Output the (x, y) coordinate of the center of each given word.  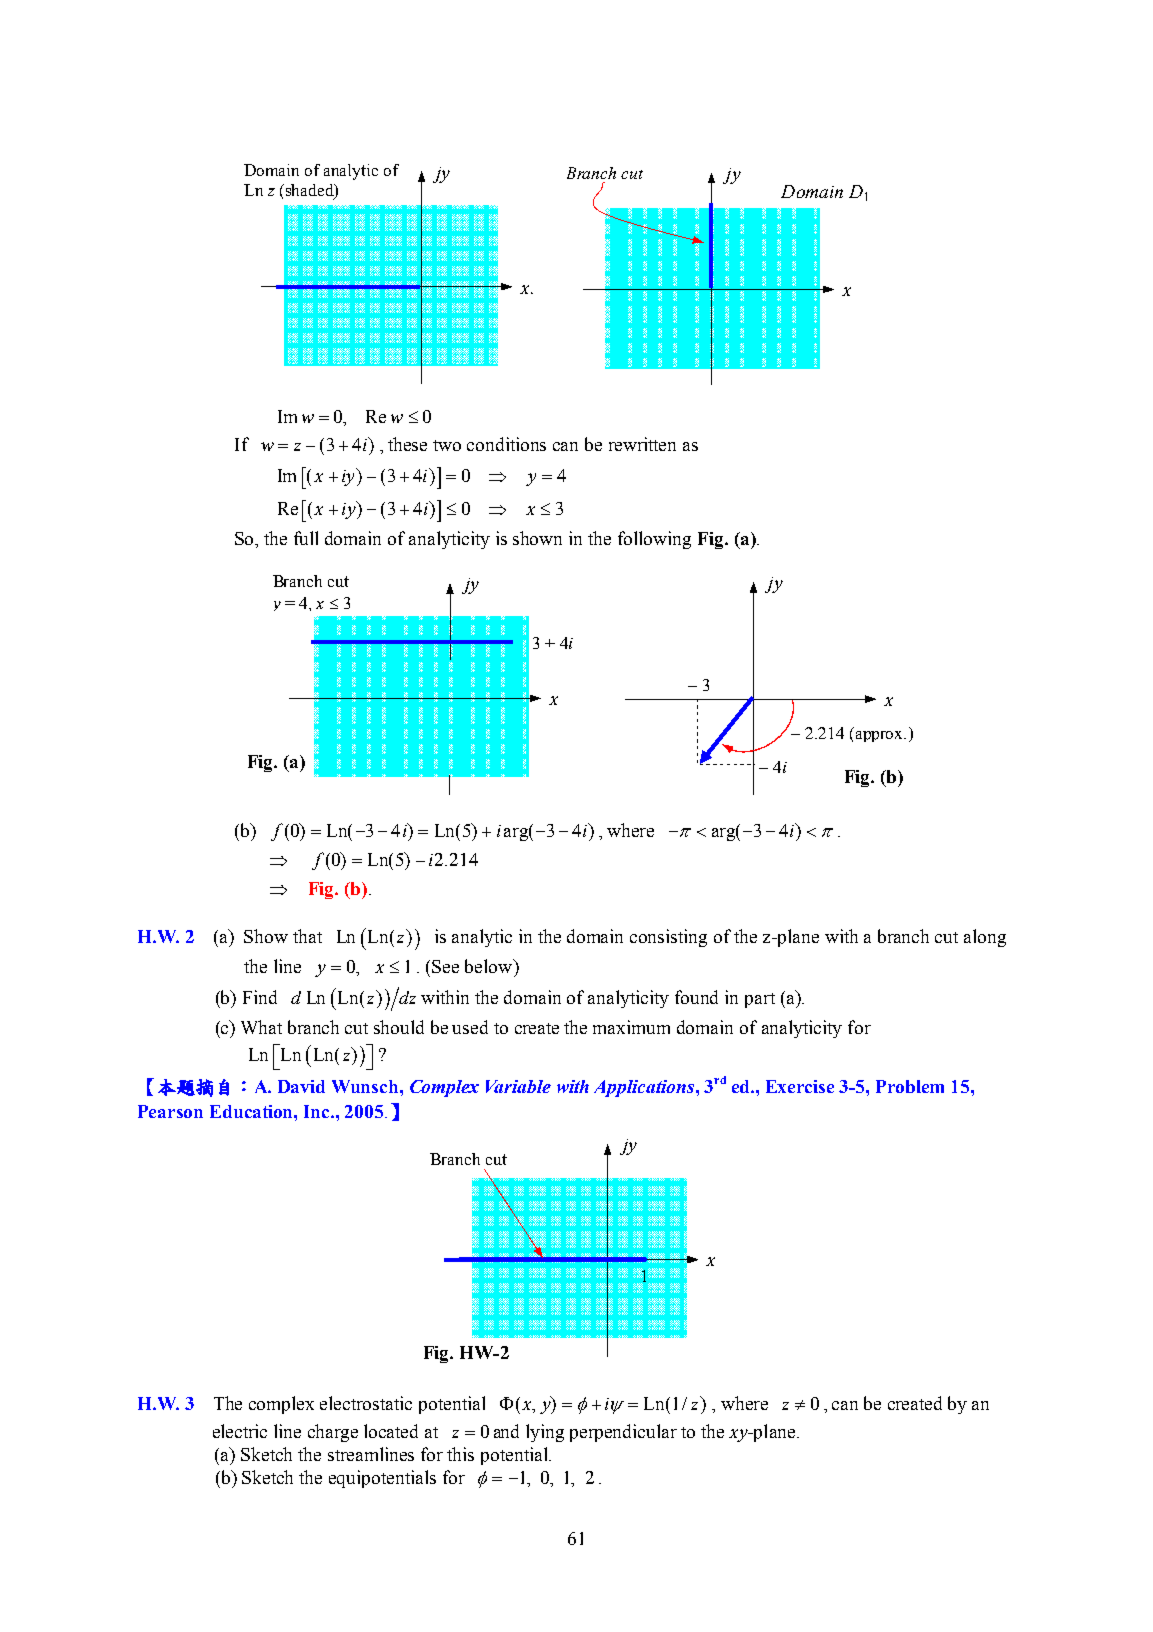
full (306, 538)
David (301, 1086)
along (985, 938)
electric (240, 1431)
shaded (309, 191)
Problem (910, 1086)
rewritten (642, 444)
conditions (506, 444)
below (490, 966)
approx (881, 736)
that (307, 936)
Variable (518, 1086)
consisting (668, 938)
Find (260, 997)
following (654, 540)
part (760, 1000)
